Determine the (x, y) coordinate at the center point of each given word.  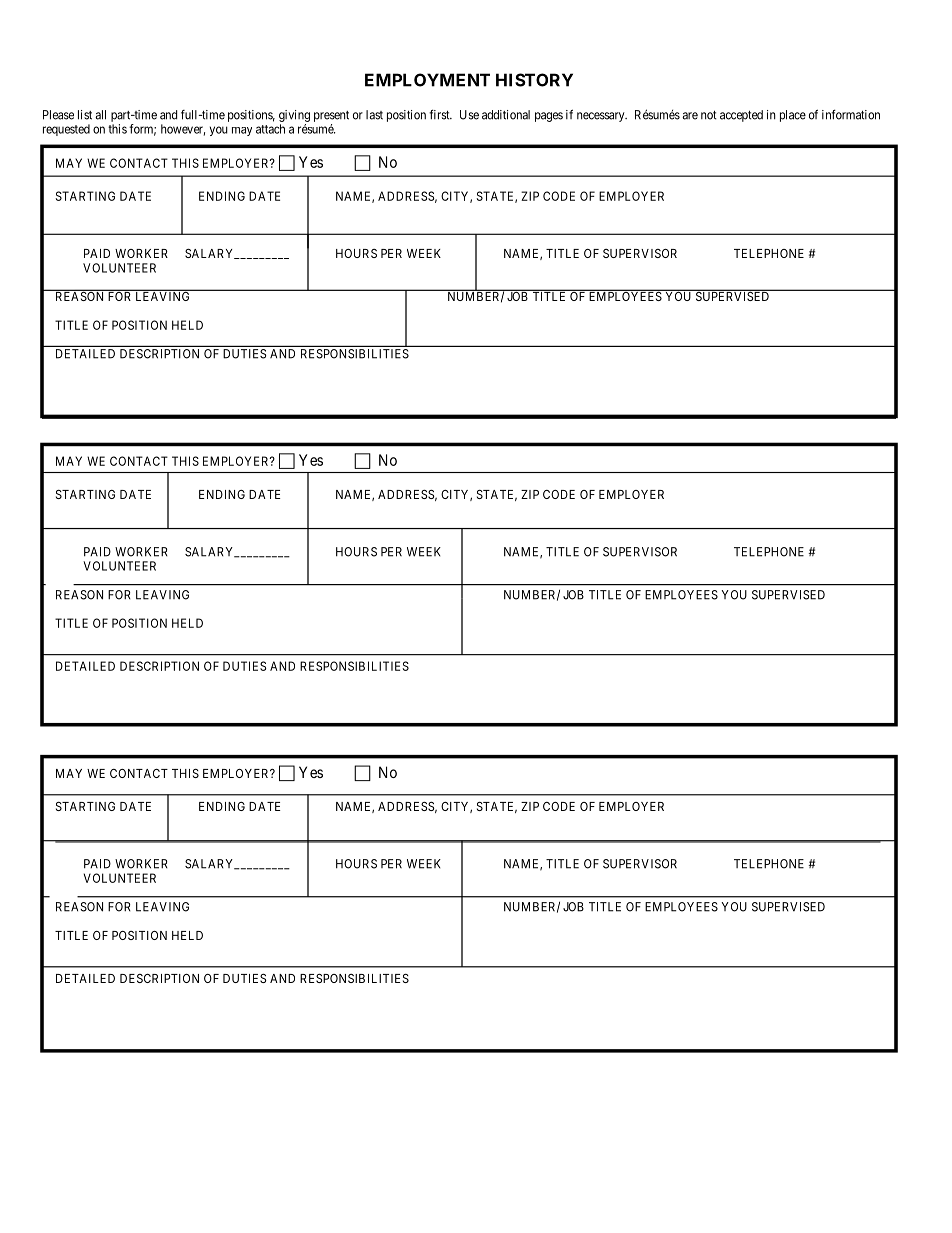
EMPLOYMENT (427, 80)
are (690, 116)
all (100, 115)
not (709, 115)
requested (66, 130)
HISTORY (534, 80)
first (440, 114)
